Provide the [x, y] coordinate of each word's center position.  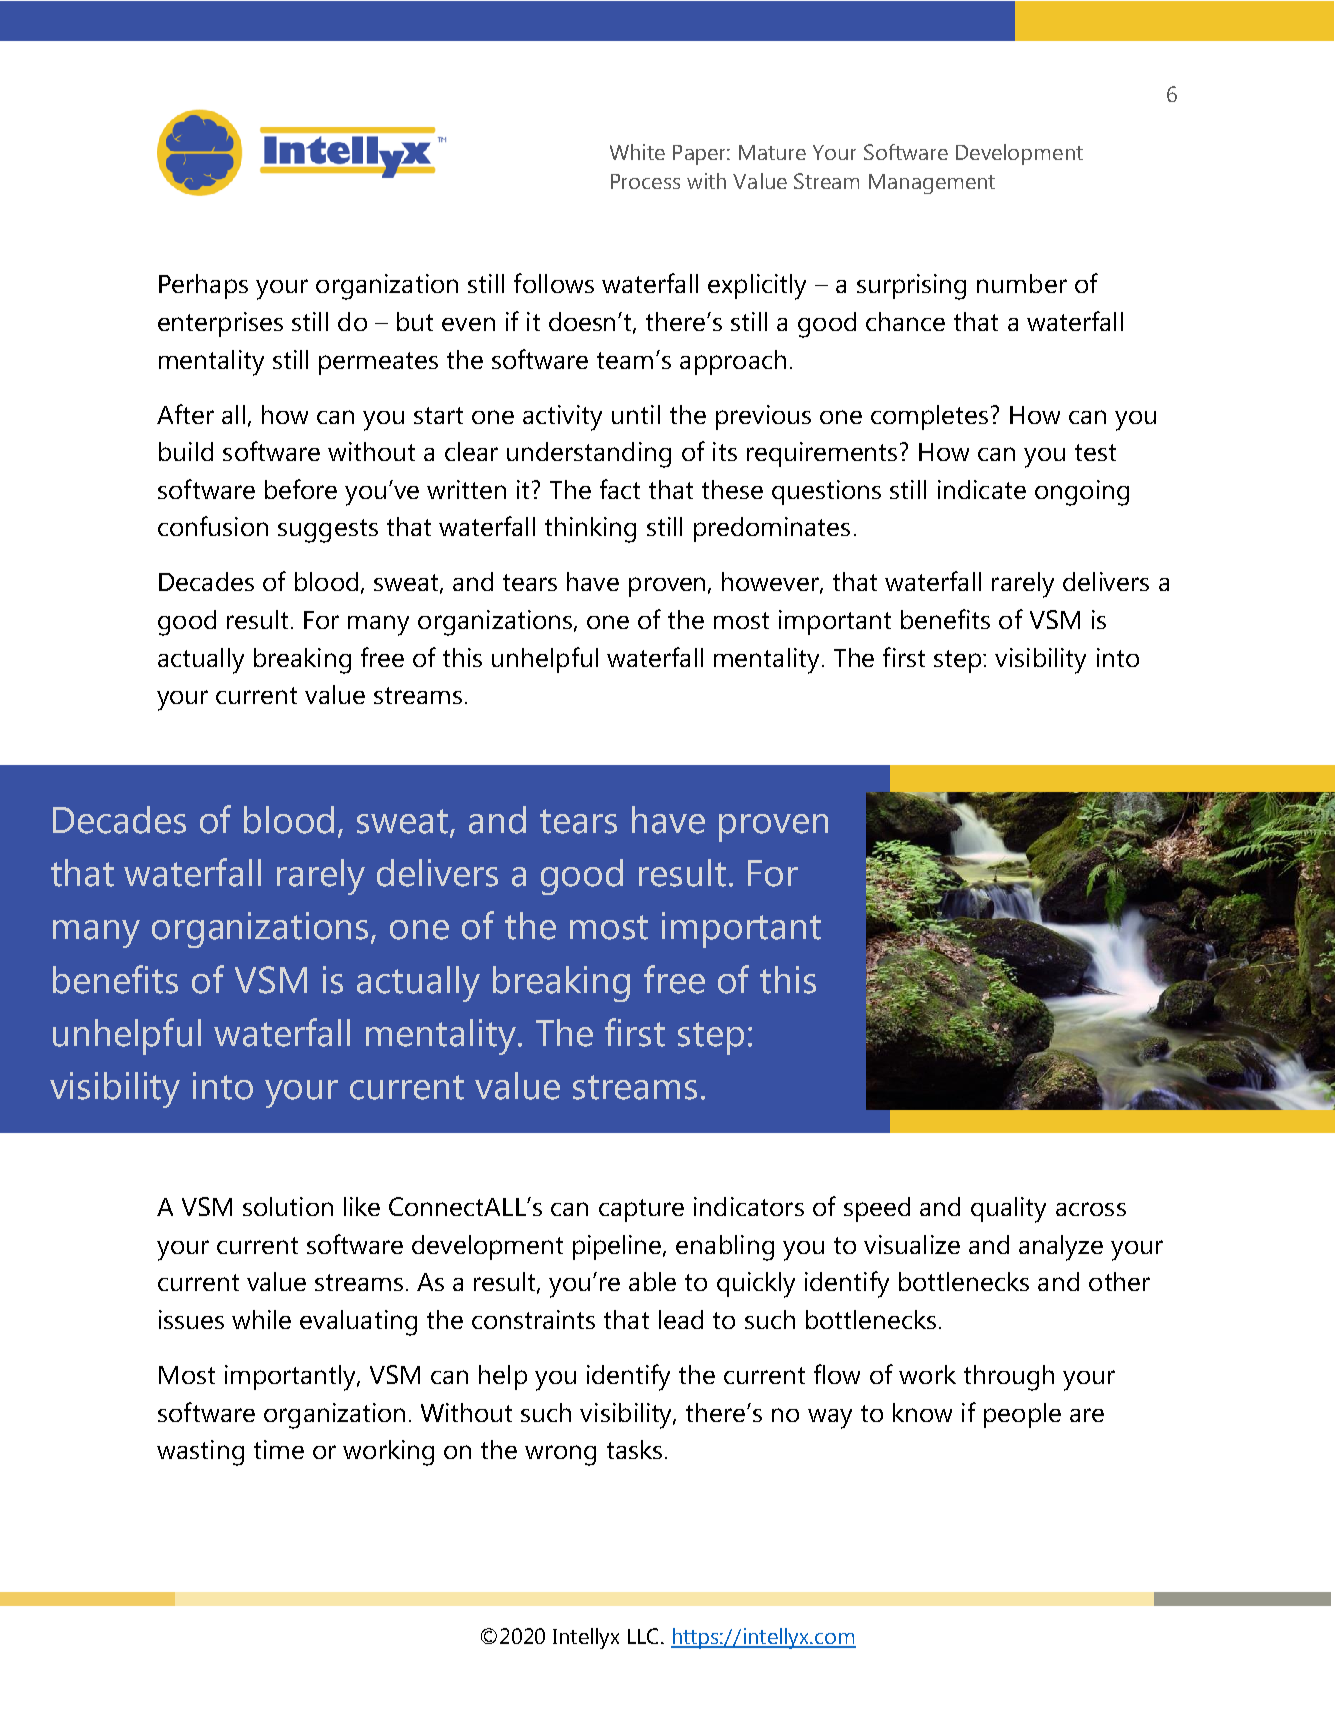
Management [932, 184]
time [279, 1449]
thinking [590, 530]
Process [645, 181]
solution [288, 1206]
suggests [328, 531]
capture [641, 1210]
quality [1008, 1210]
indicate [982, 489]
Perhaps [203, 286]
